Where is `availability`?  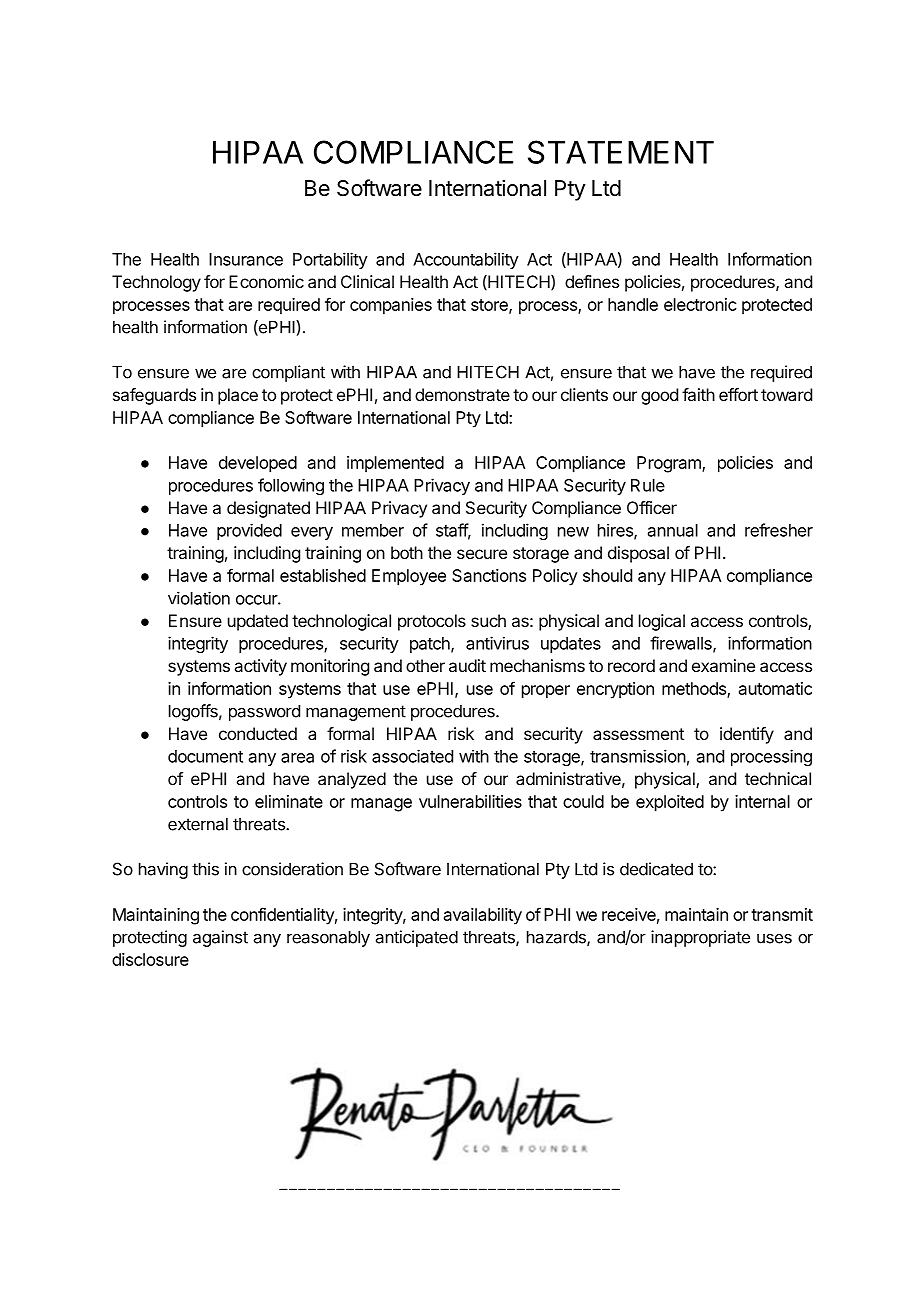
availability is located at coordinates (483, 916).
